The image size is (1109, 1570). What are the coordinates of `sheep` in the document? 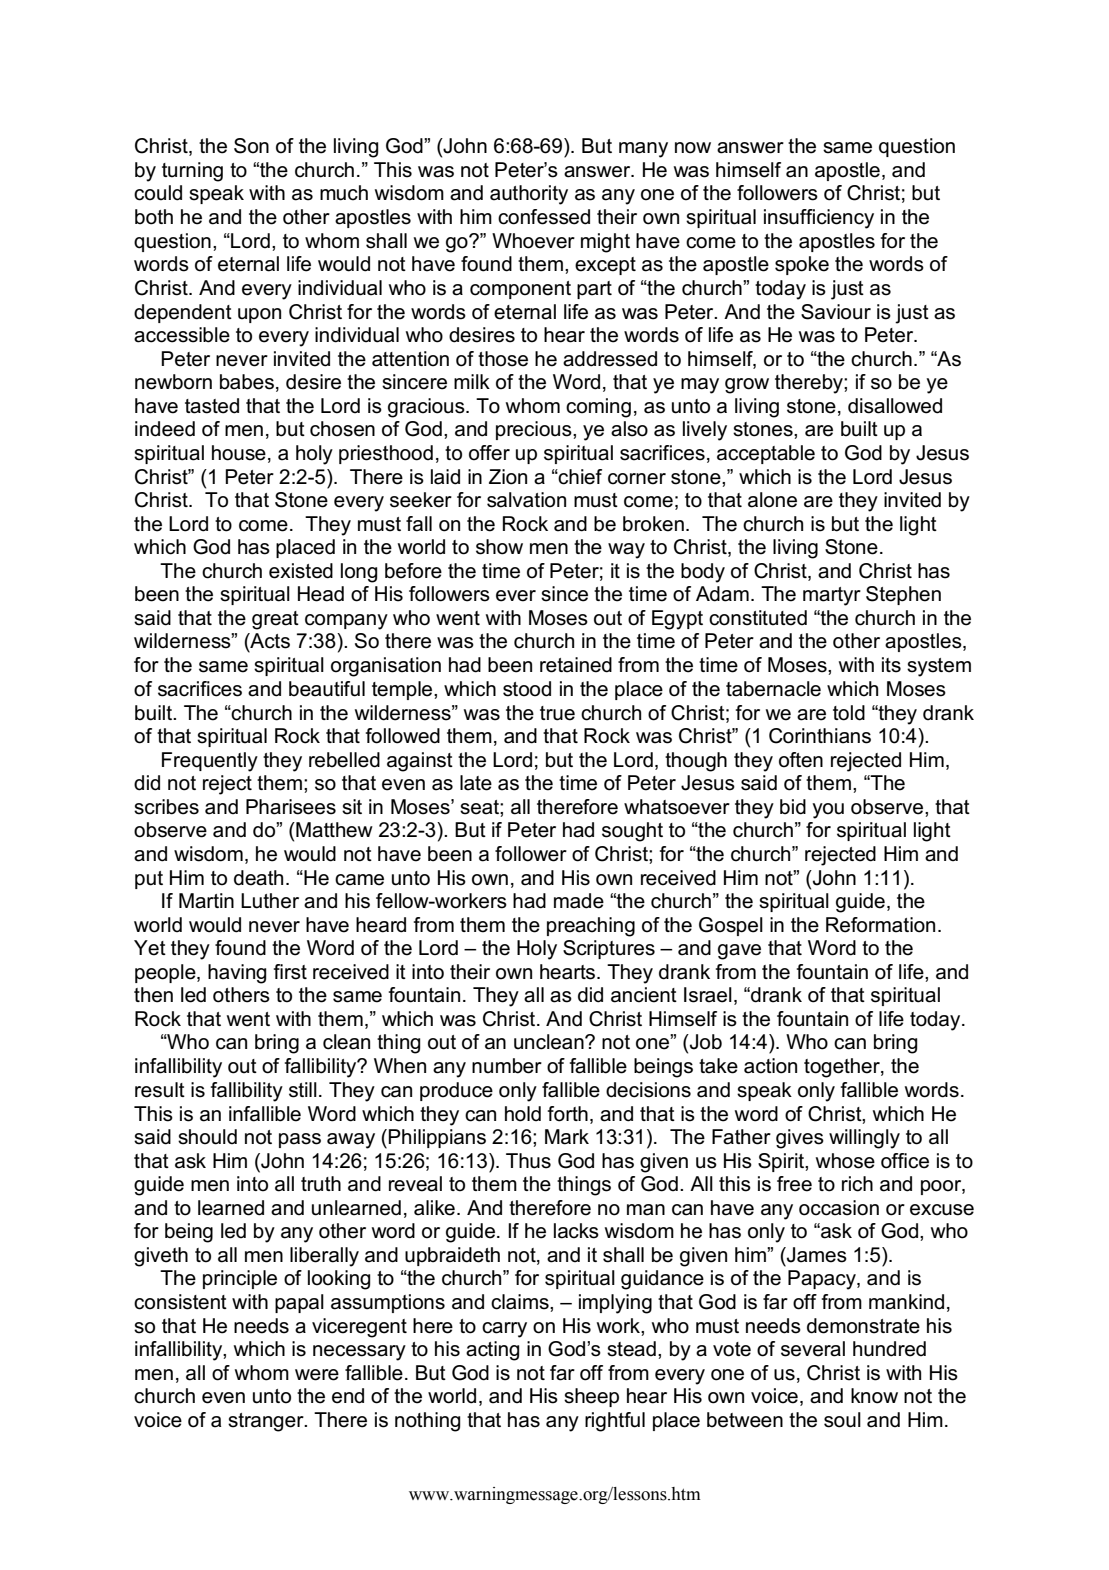 It's located at (591, 1397).
